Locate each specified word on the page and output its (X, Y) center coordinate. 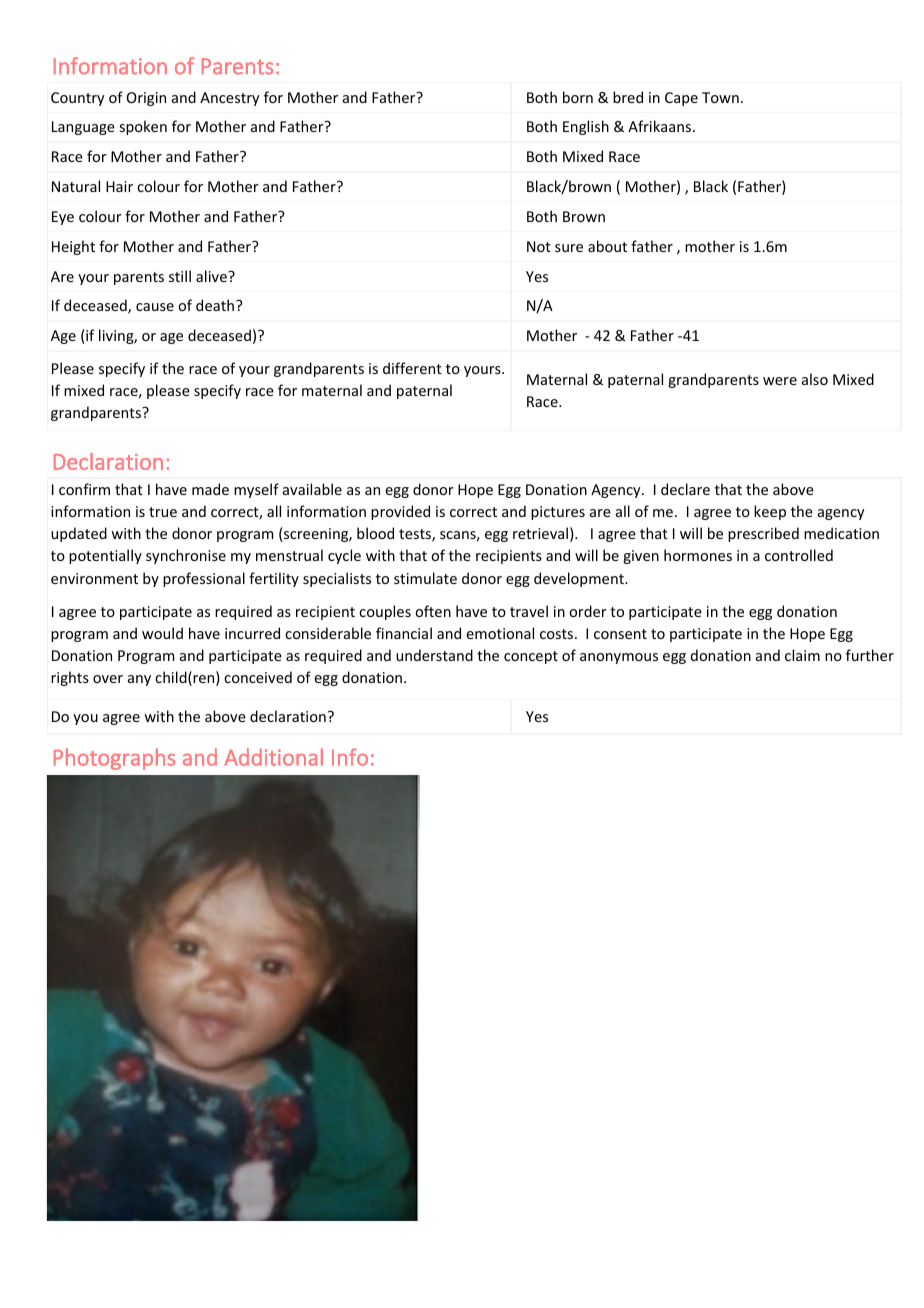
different (412, 368)
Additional (273, 757)
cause (155, 307)
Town (720, 97)
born (578, 97)
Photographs (114, 759)
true (163, 512)
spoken (143, 127)
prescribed (763, 534)
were (780, 381)
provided (400, 512)
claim (802, 655)
